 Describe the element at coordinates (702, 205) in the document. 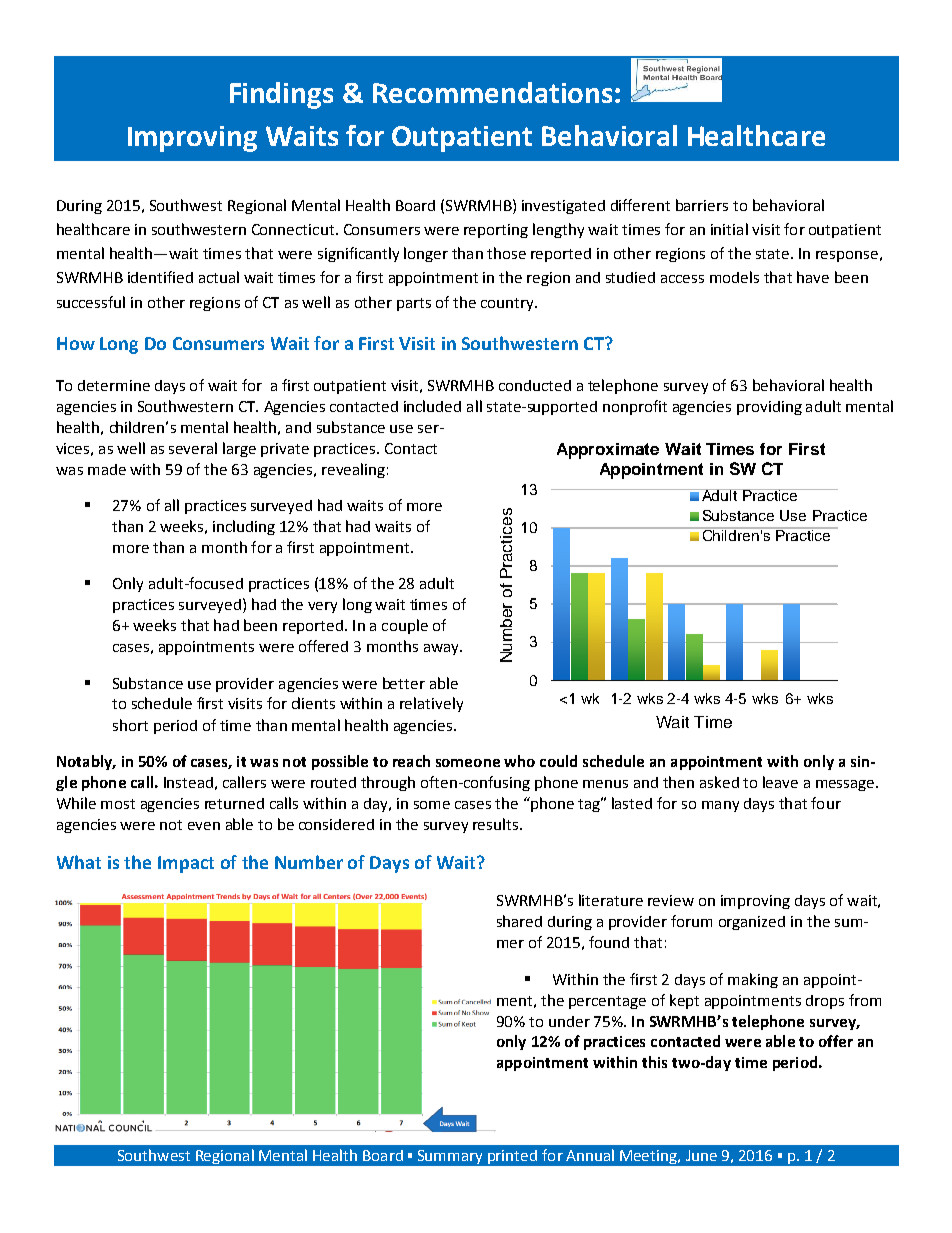

I see `barriers` at that location.
